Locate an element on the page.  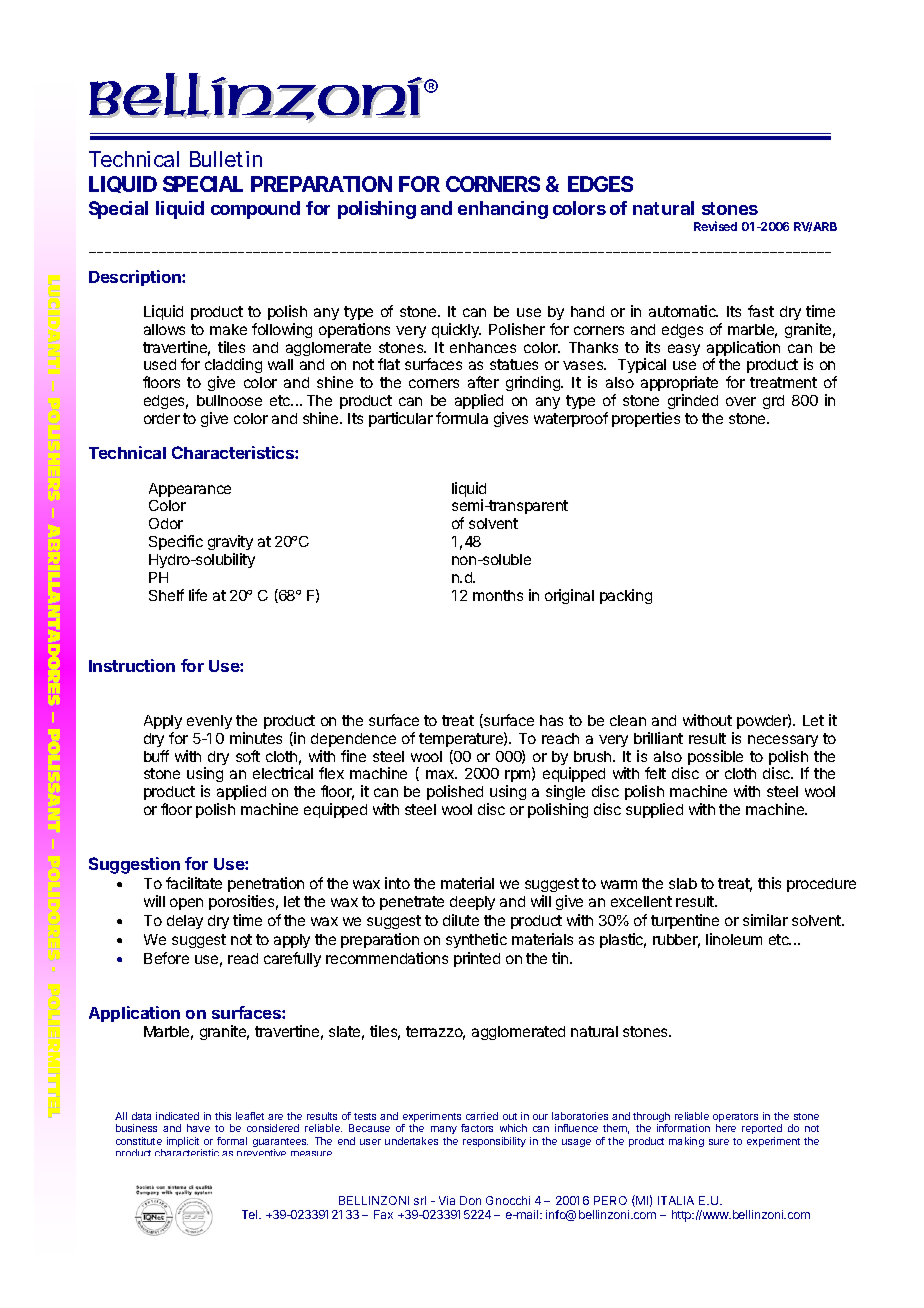
necessary is located at coordinates (783, 741).
